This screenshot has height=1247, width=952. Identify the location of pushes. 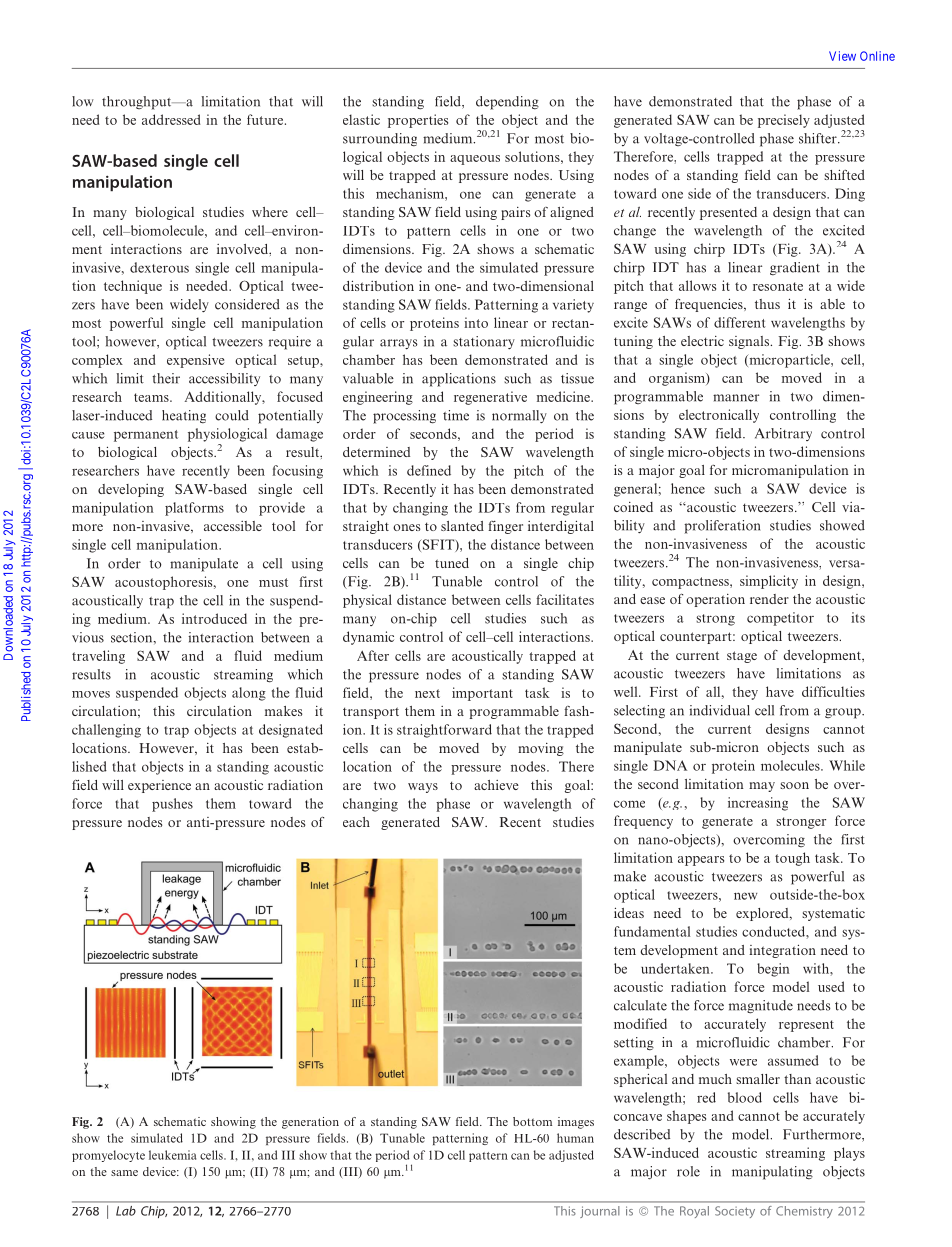
(172, 805).
